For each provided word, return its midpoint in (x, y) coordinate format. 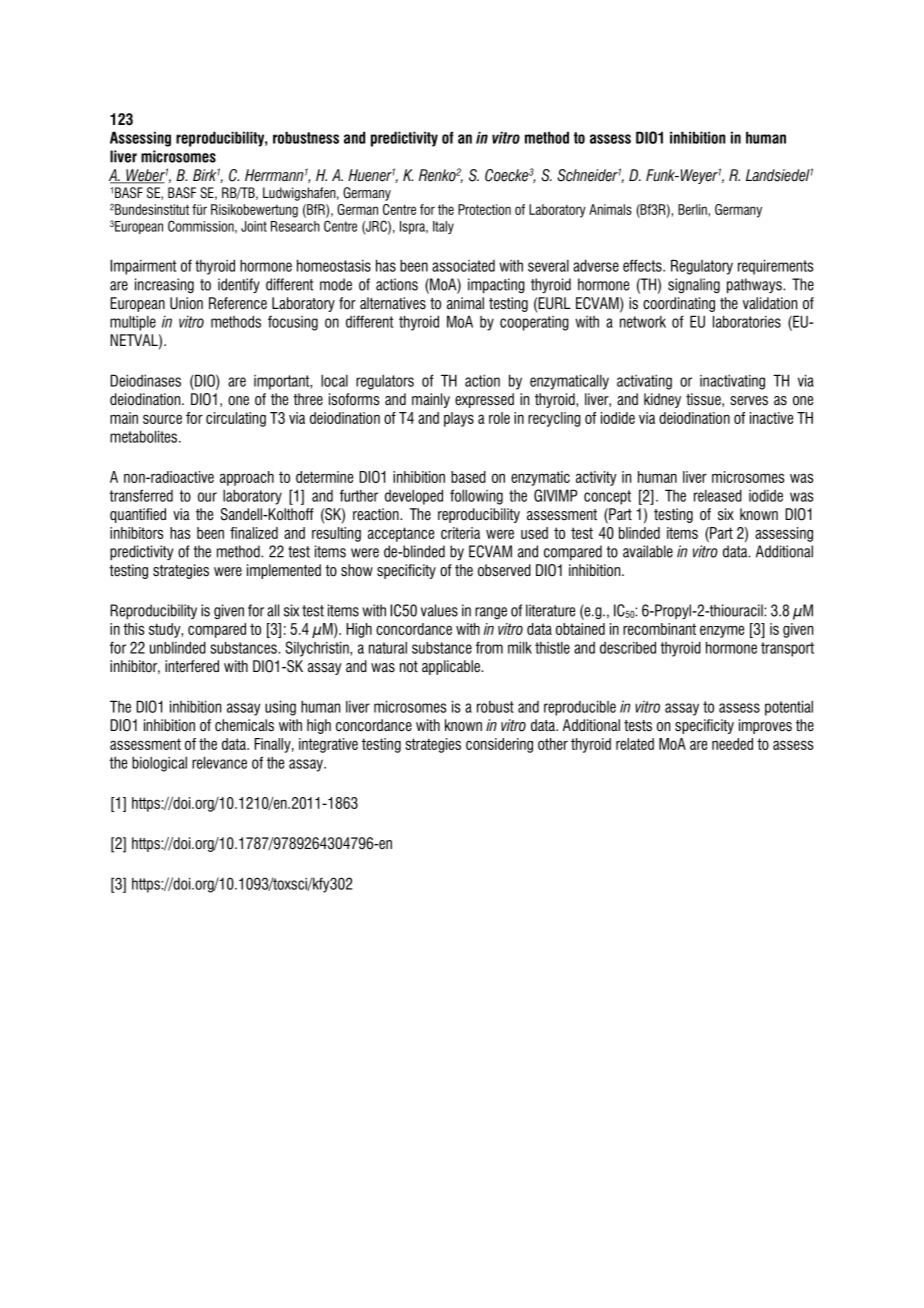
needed (732, 744)
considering (499, 745)
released (718, 495)
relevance (219, 762)
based (468, 477)
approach (247, 478)
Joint (254, 226)
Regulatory (702, 267)
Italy (443, 227)
